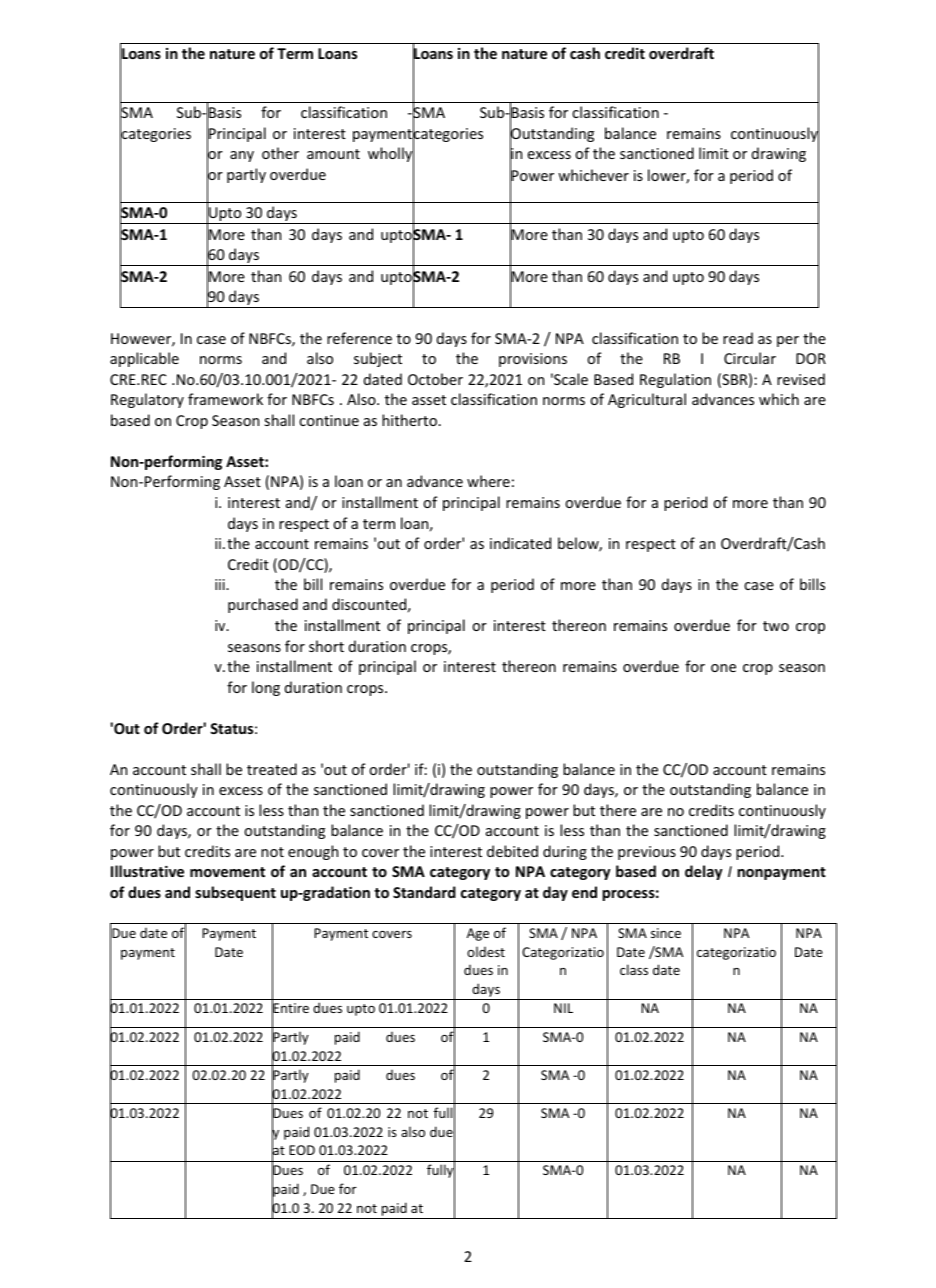 The image size is (936, 1288). Describe the element at coordinates (235, 893) in the document. I see `subsequent` at that location.
